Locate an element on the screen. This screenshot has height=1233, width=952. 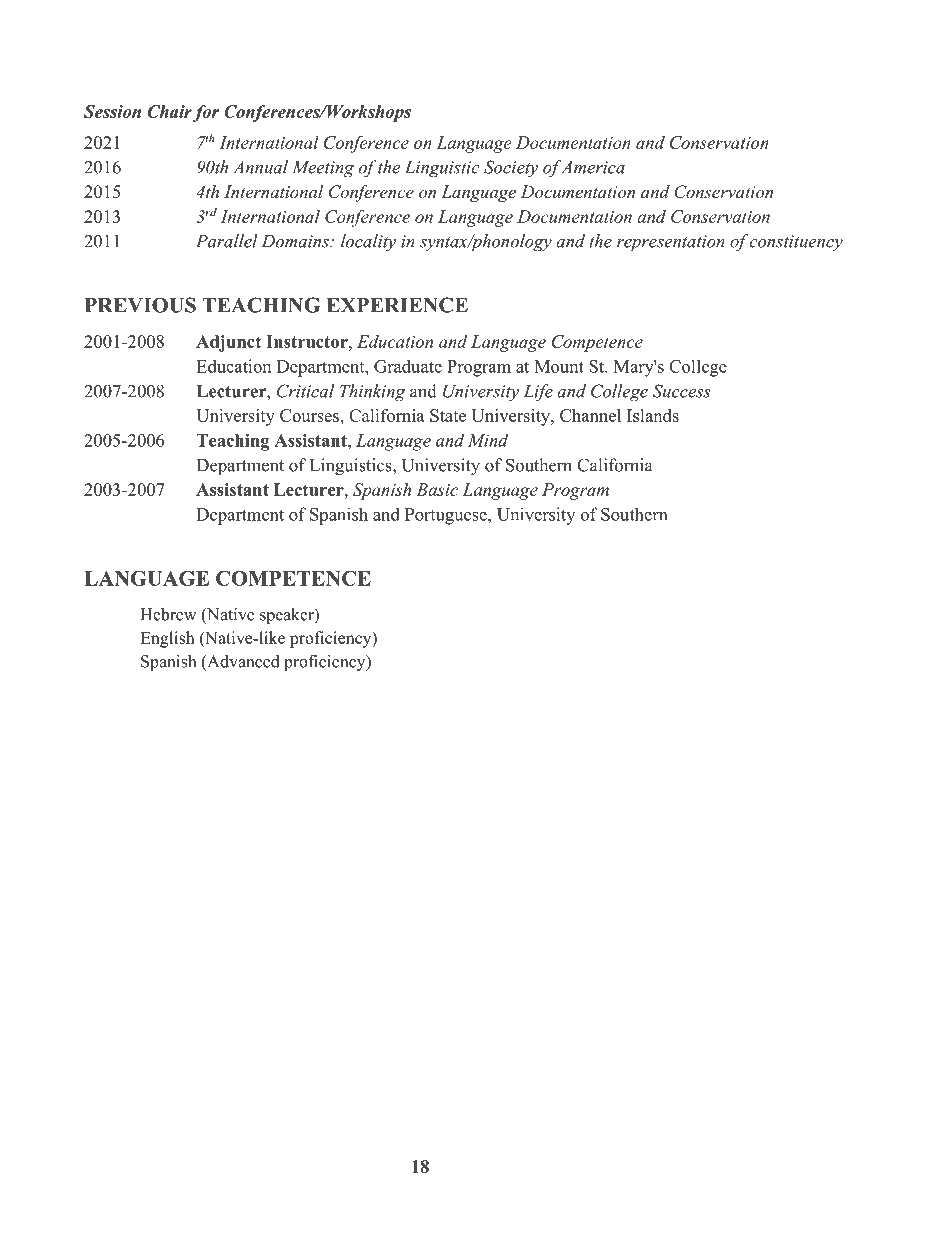
Portuguese is located at coordinates (447, 516).
